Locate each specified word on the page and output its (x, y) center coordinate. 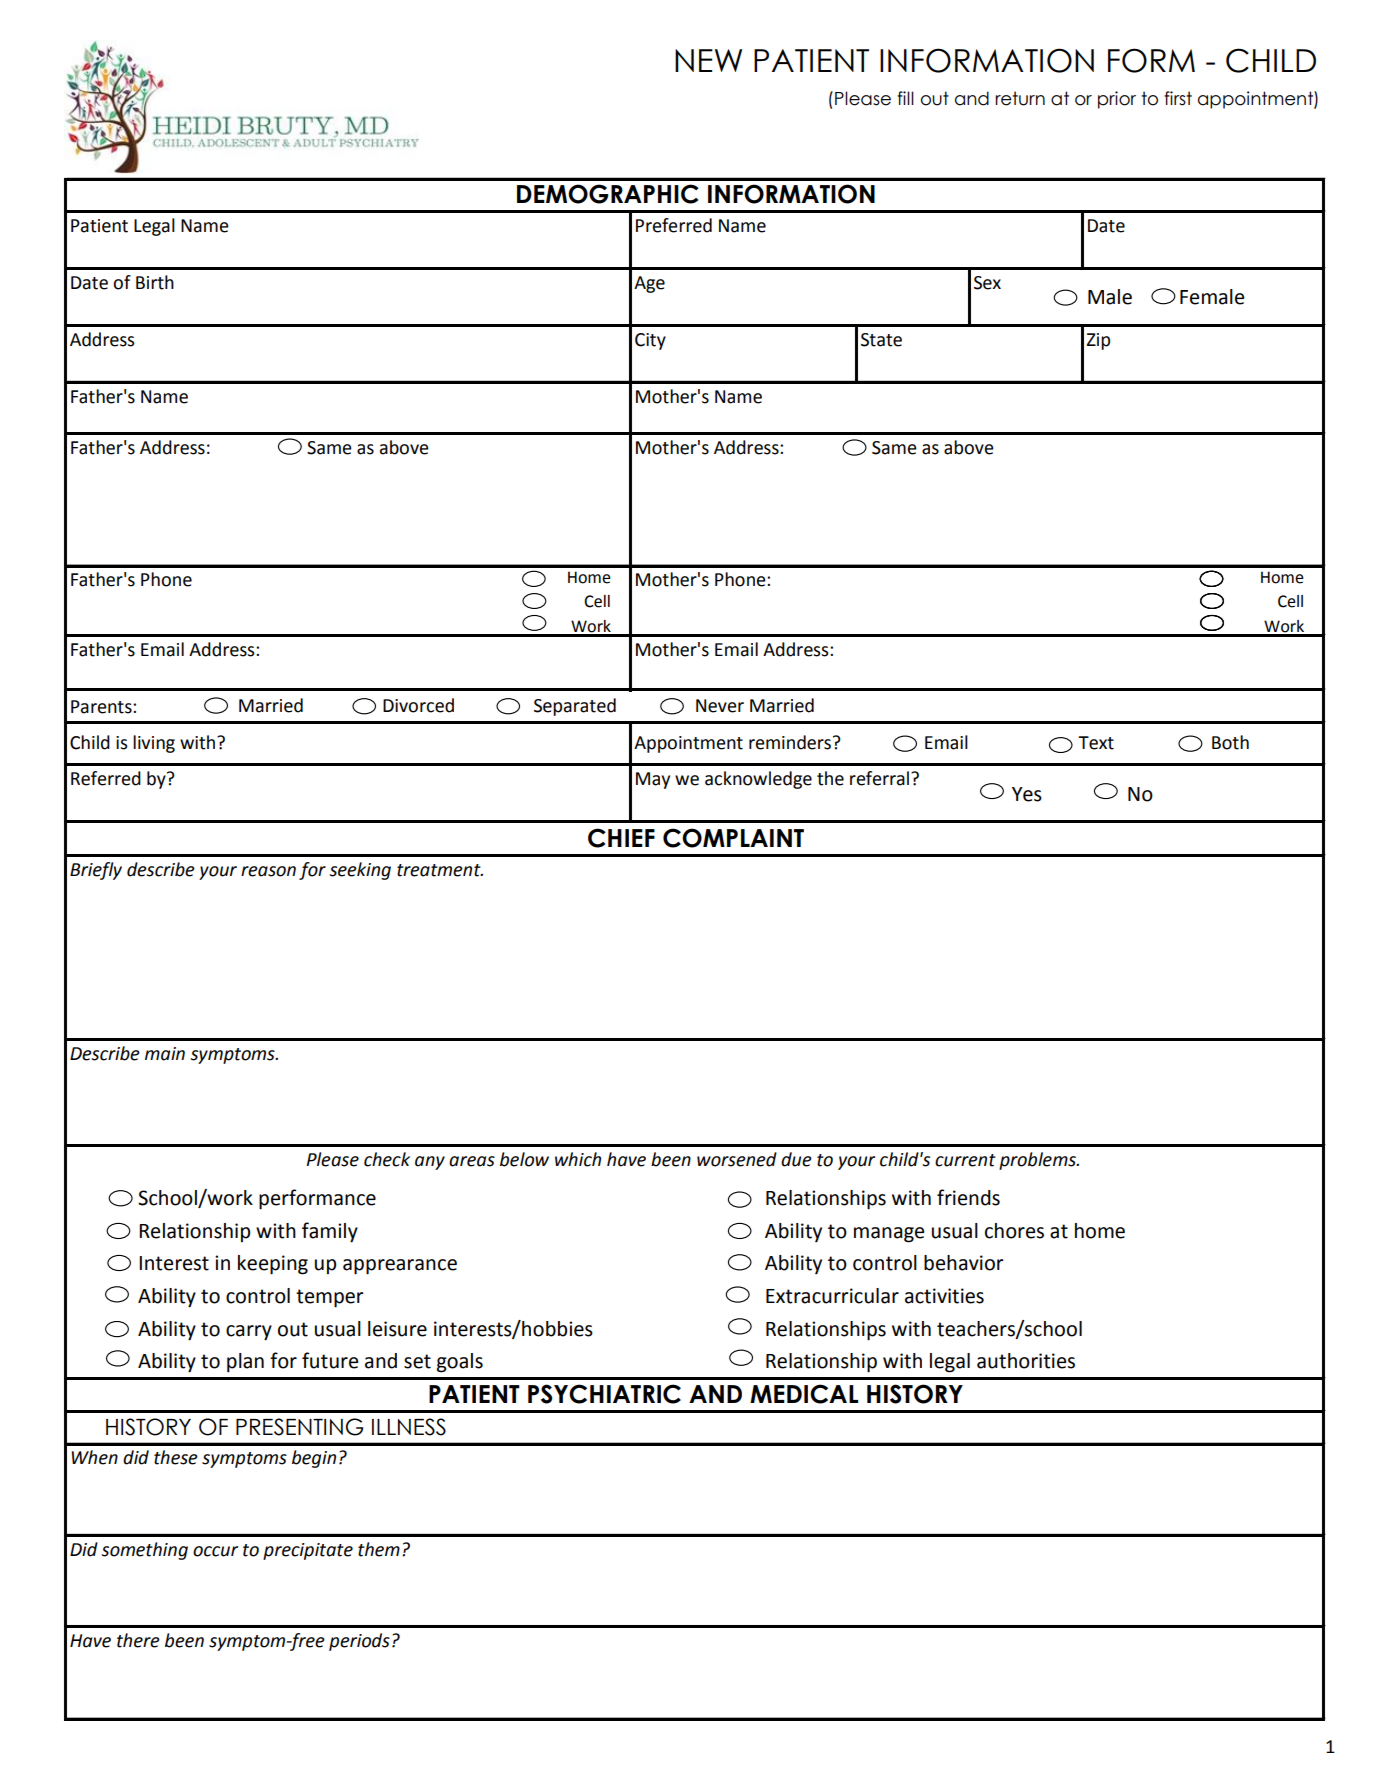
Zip (1098, 341)
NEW (708, 60)
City (650, 341)
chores (1014, 1231)
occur (215, 1551)
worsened (737, 1159)
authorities (1026, 1361)
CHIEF (621, 838)
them (379, 1549)
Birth (155, 282)
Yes (1027, 794)
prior (1117, 100)
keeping (273, 1265)
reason (268, 871)
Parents (102, 707)
